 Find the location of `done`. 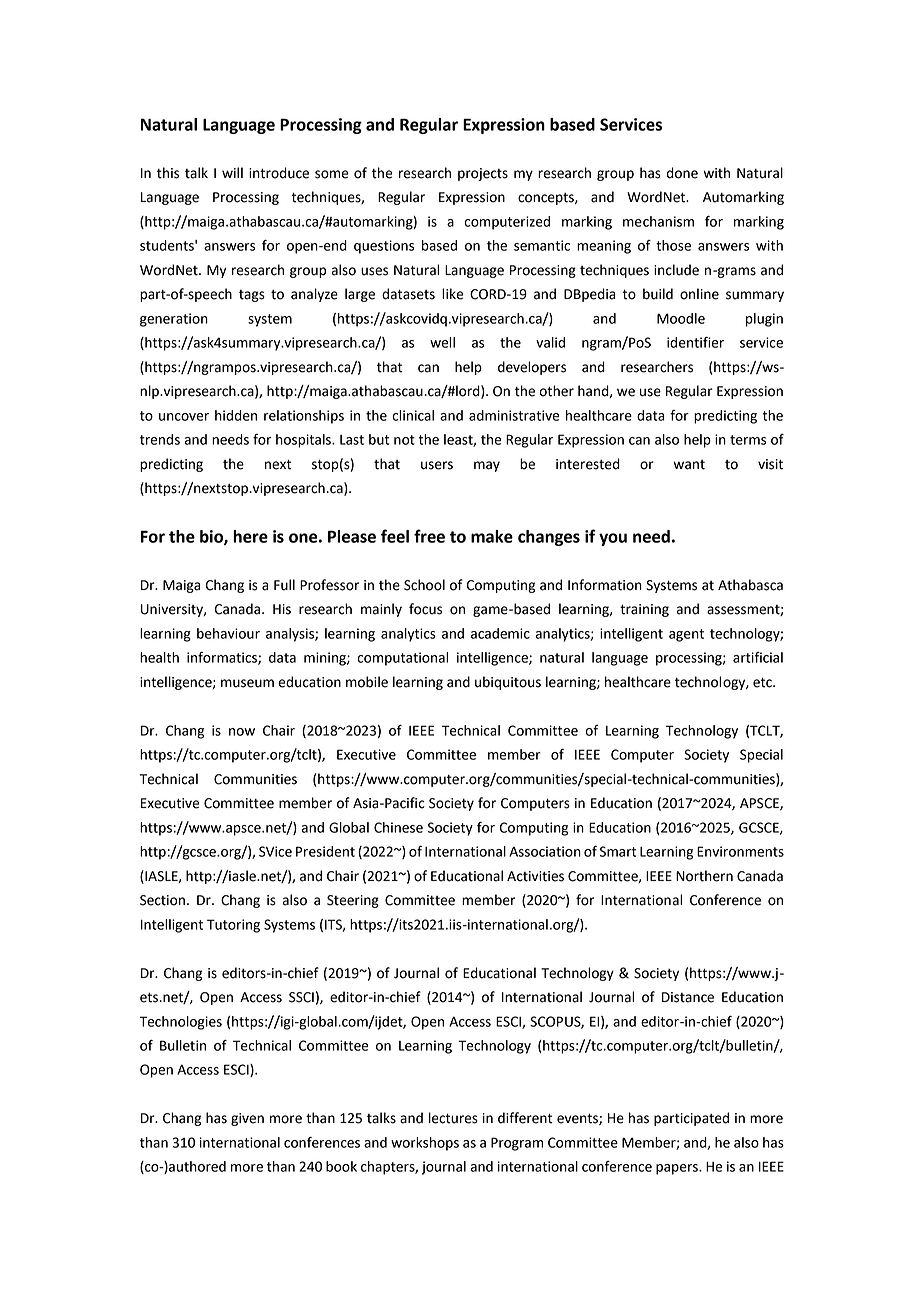

done is located at coordinates (682, 173).
